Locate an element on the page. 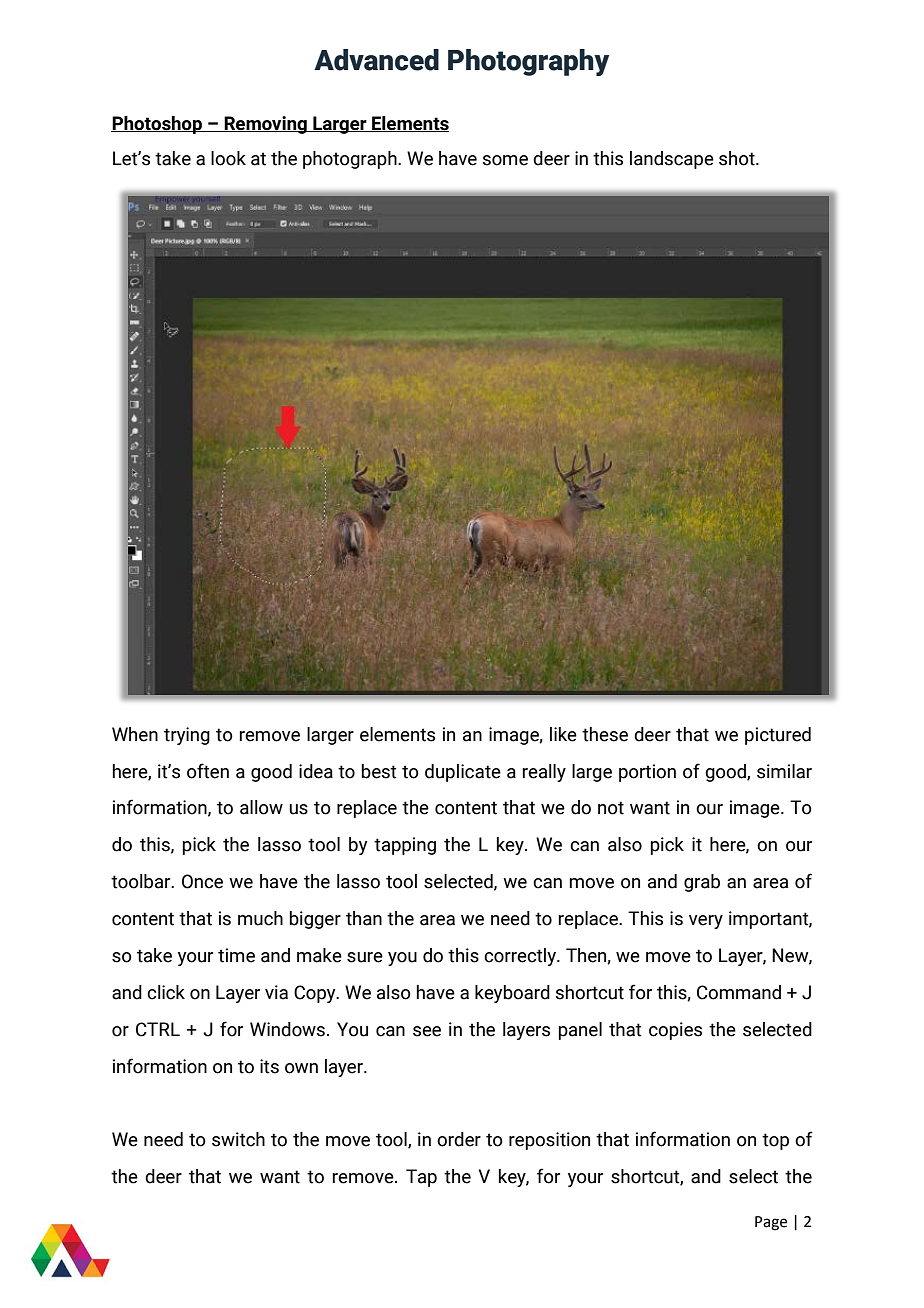  very is located at coordinates (706, 922).
